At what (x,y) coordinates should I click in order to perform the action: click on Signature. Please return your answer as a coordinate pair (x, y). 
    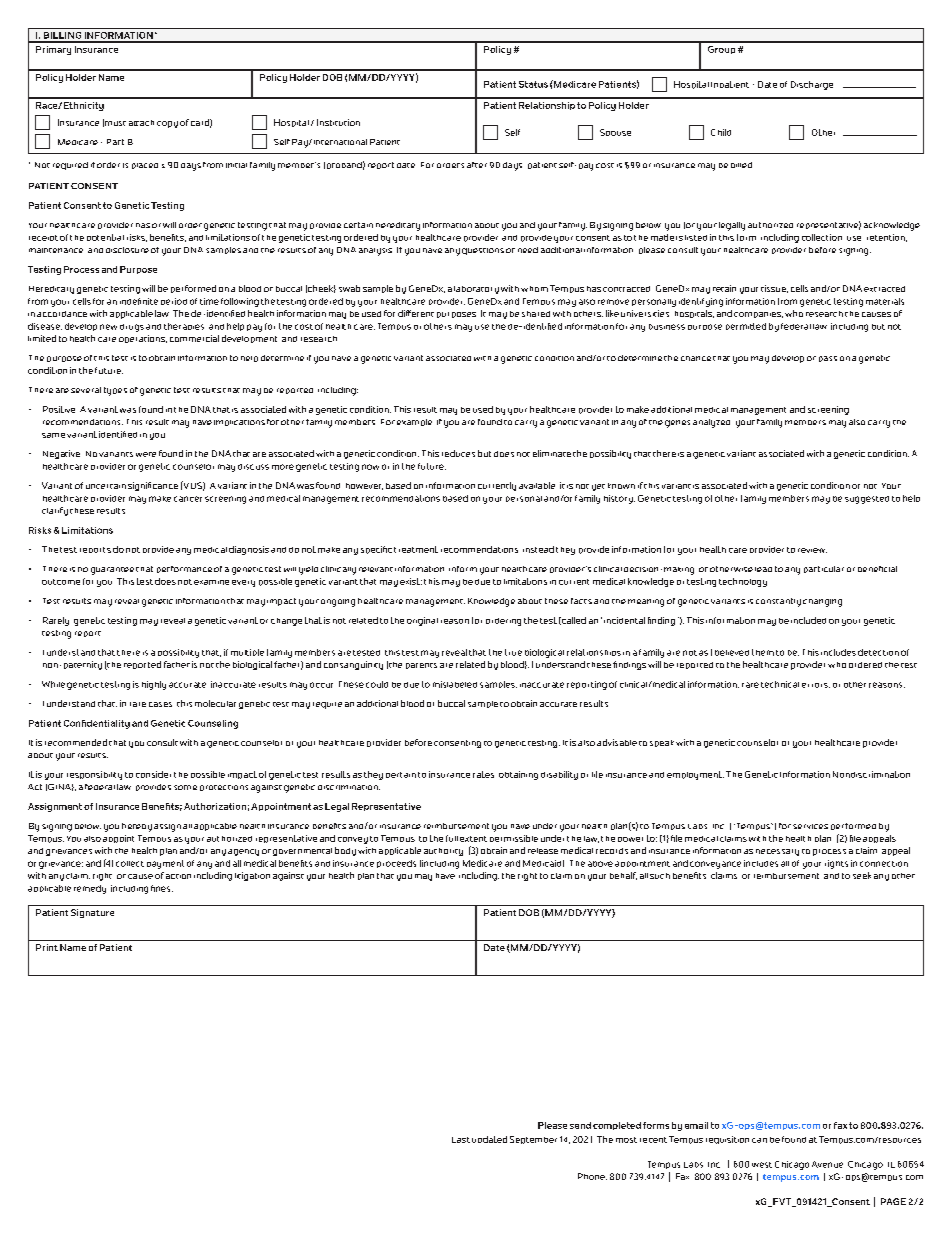
    Looking at the image, I should click on (92, 913).
